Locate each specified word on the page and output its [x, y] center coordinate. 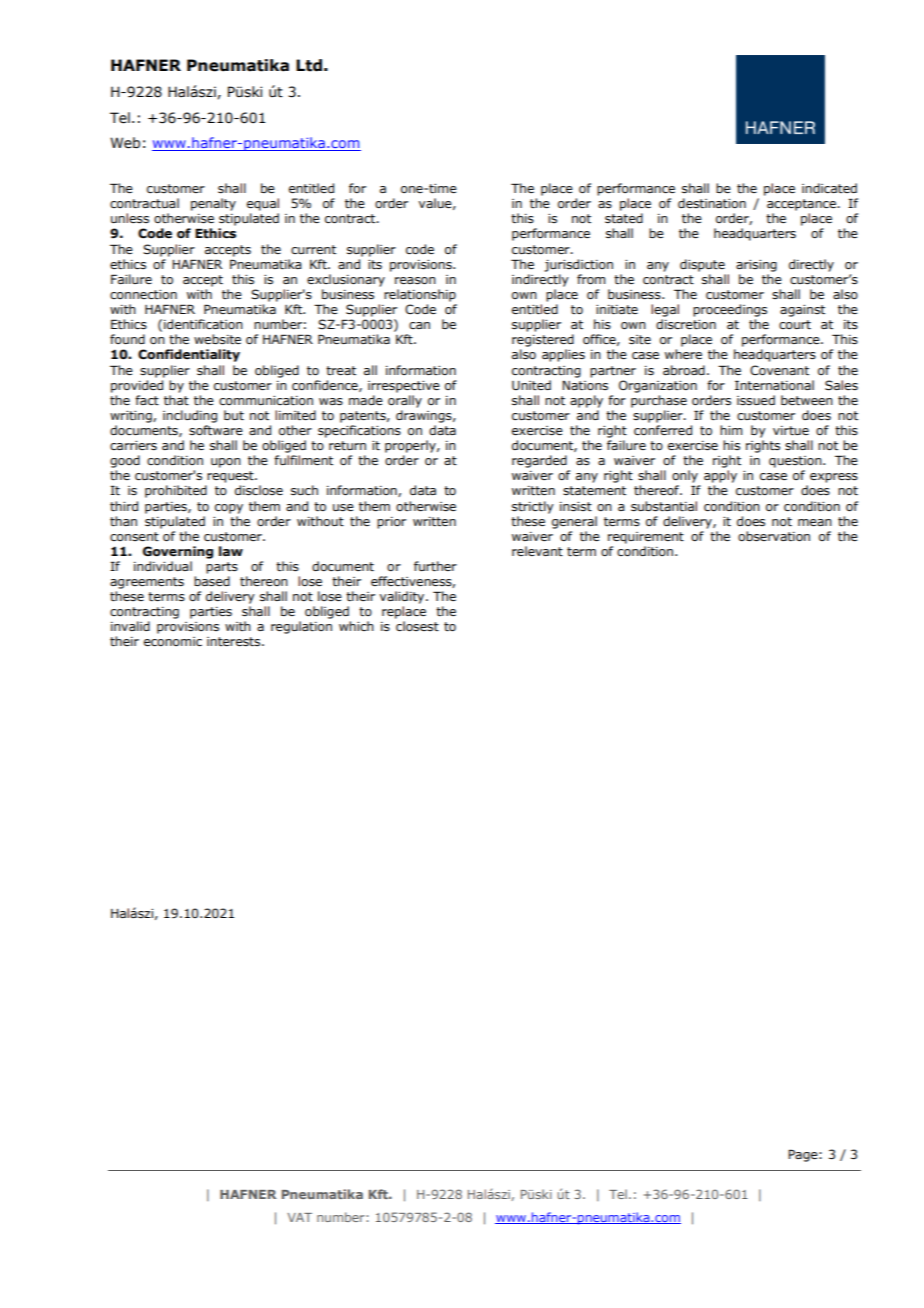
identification [203, 324]
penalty [213, 204]
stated [624, 218]
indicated [829, 188]
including [190, 416]
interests [235, 641]
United [531, 385]
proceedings [730, 310]
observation [774, 536]
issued [756, 400]
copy [229, 509]
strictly [533, 507]
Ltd [309, 65]
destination [712, 203]
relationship [420, 295]
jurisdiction [578, 265]
